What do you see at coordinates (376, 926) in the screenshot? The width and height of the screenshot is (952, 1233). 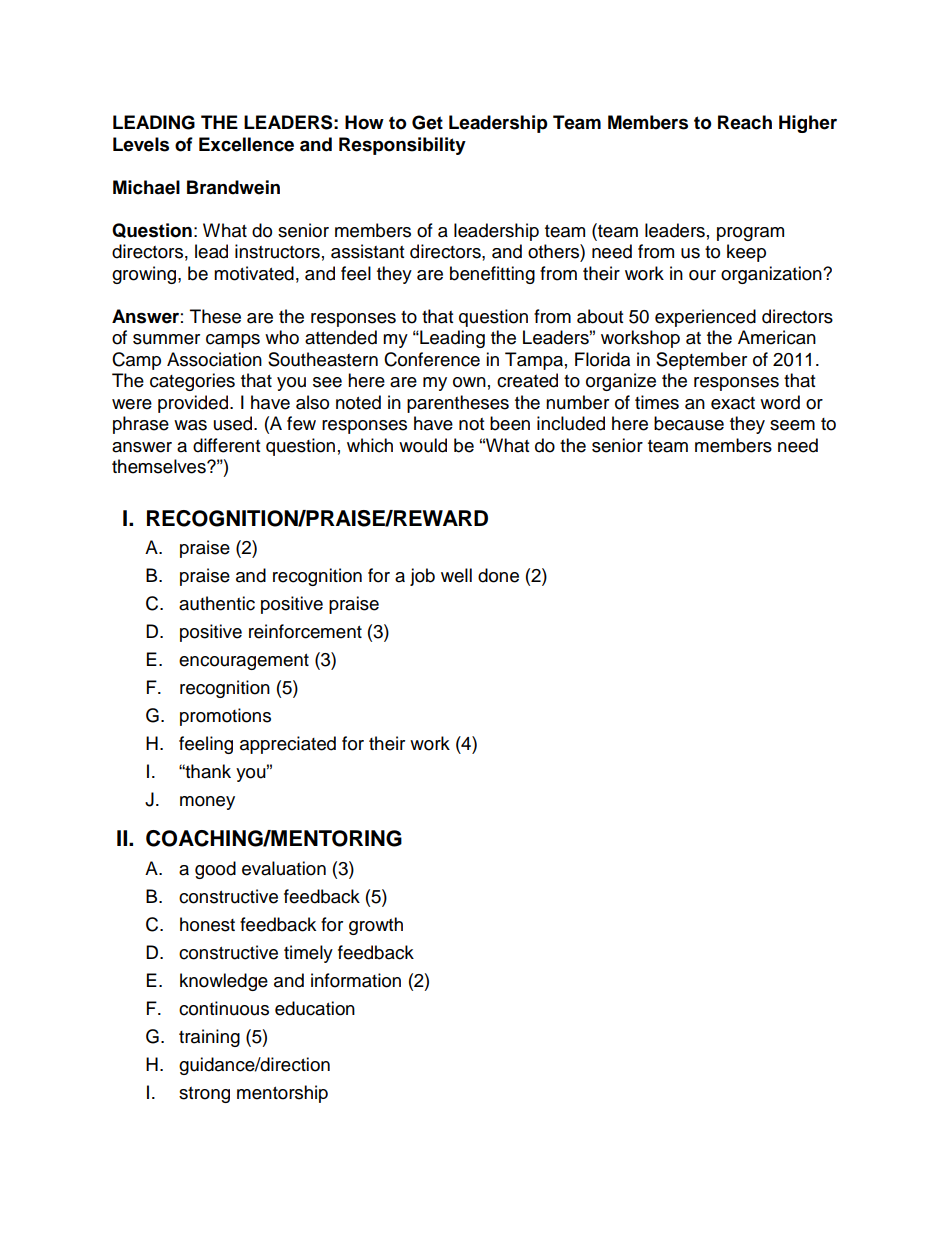 I see `growth` at bounding box center [376, 926].
